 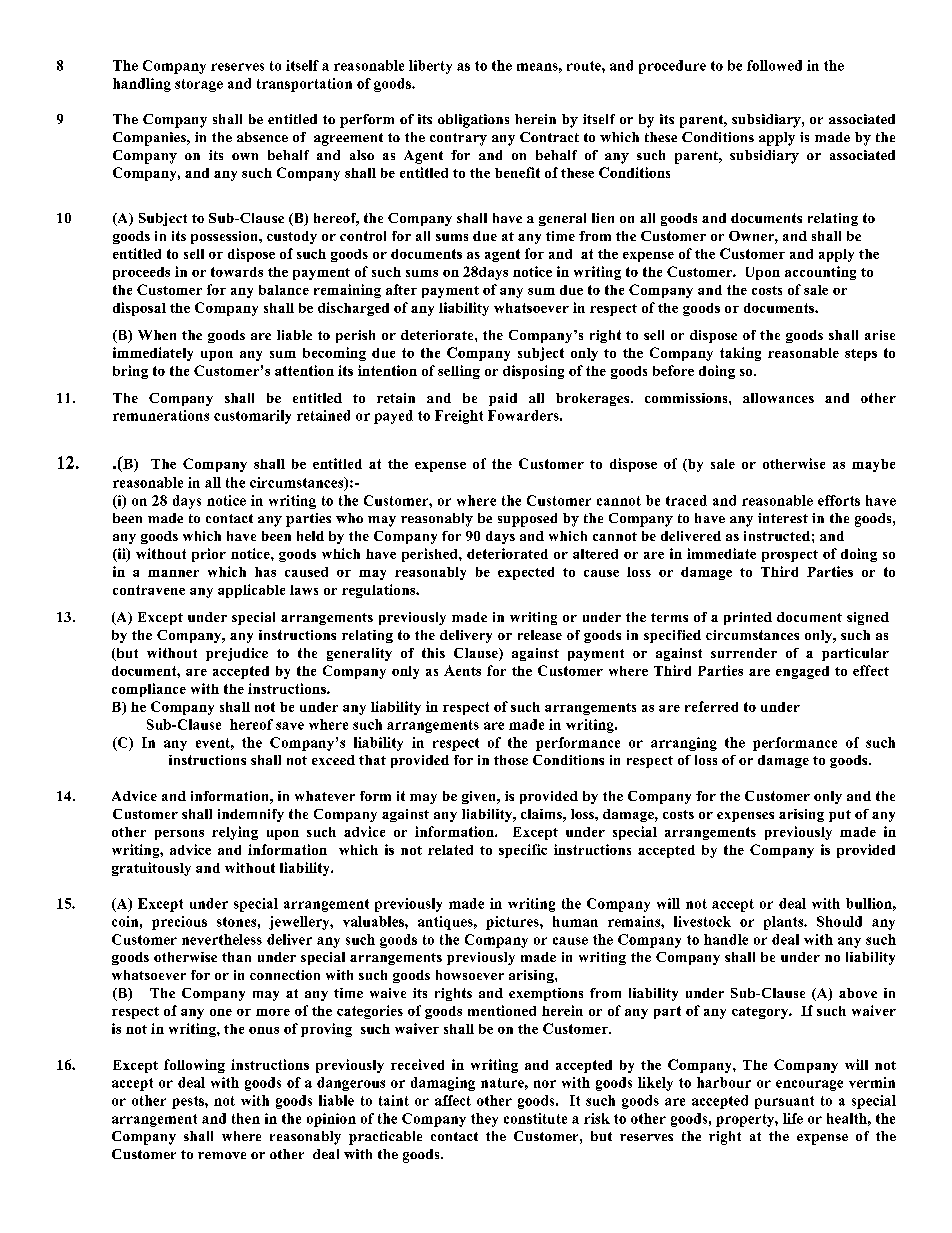 What do you see at coordinates (246, 1118) in the document?
I see `then` at bounding box center [246, 1118].
